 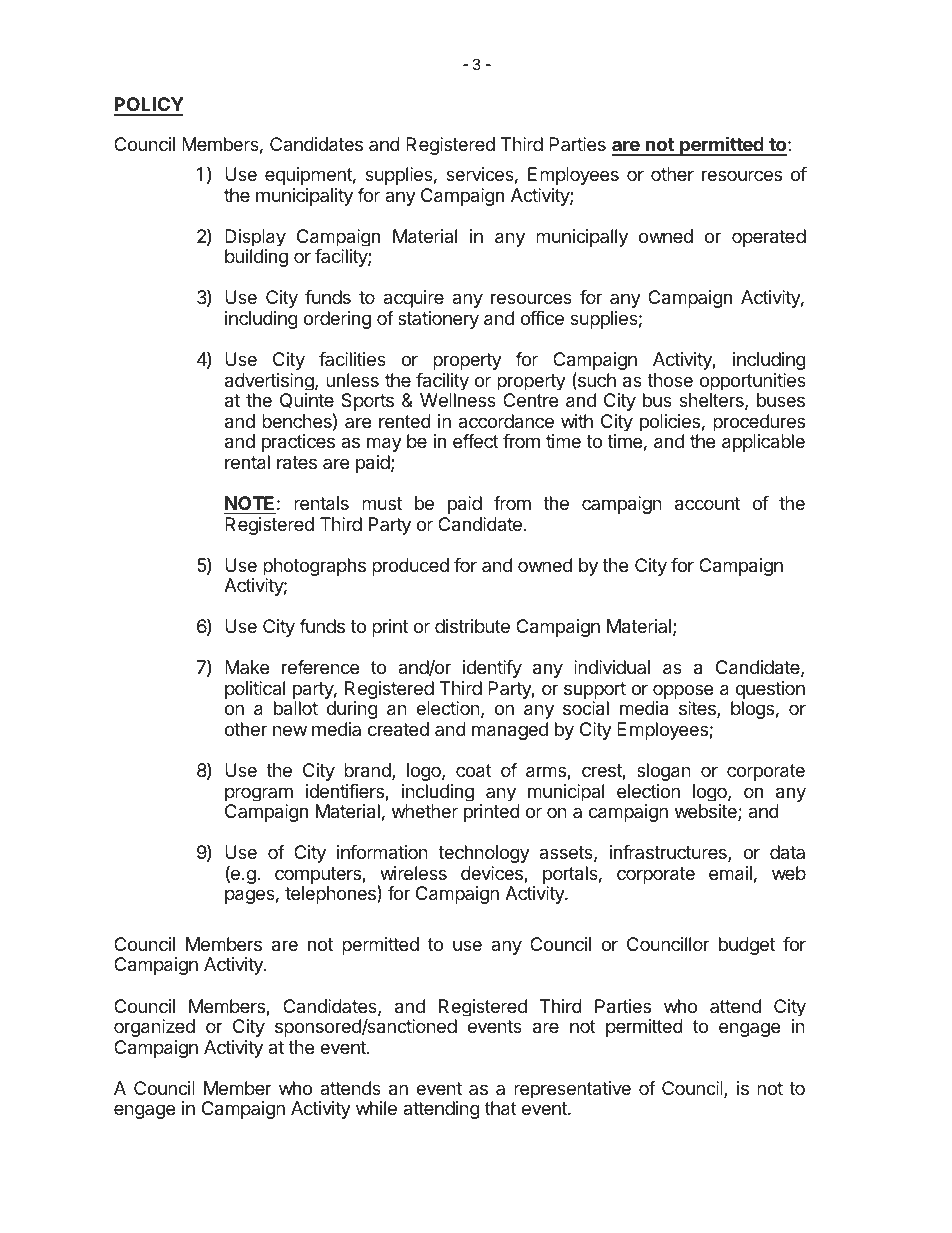 What do you see at coordinates (247, 667) in the screenshot?
I see `Make` at bounding box center [247, 667].
